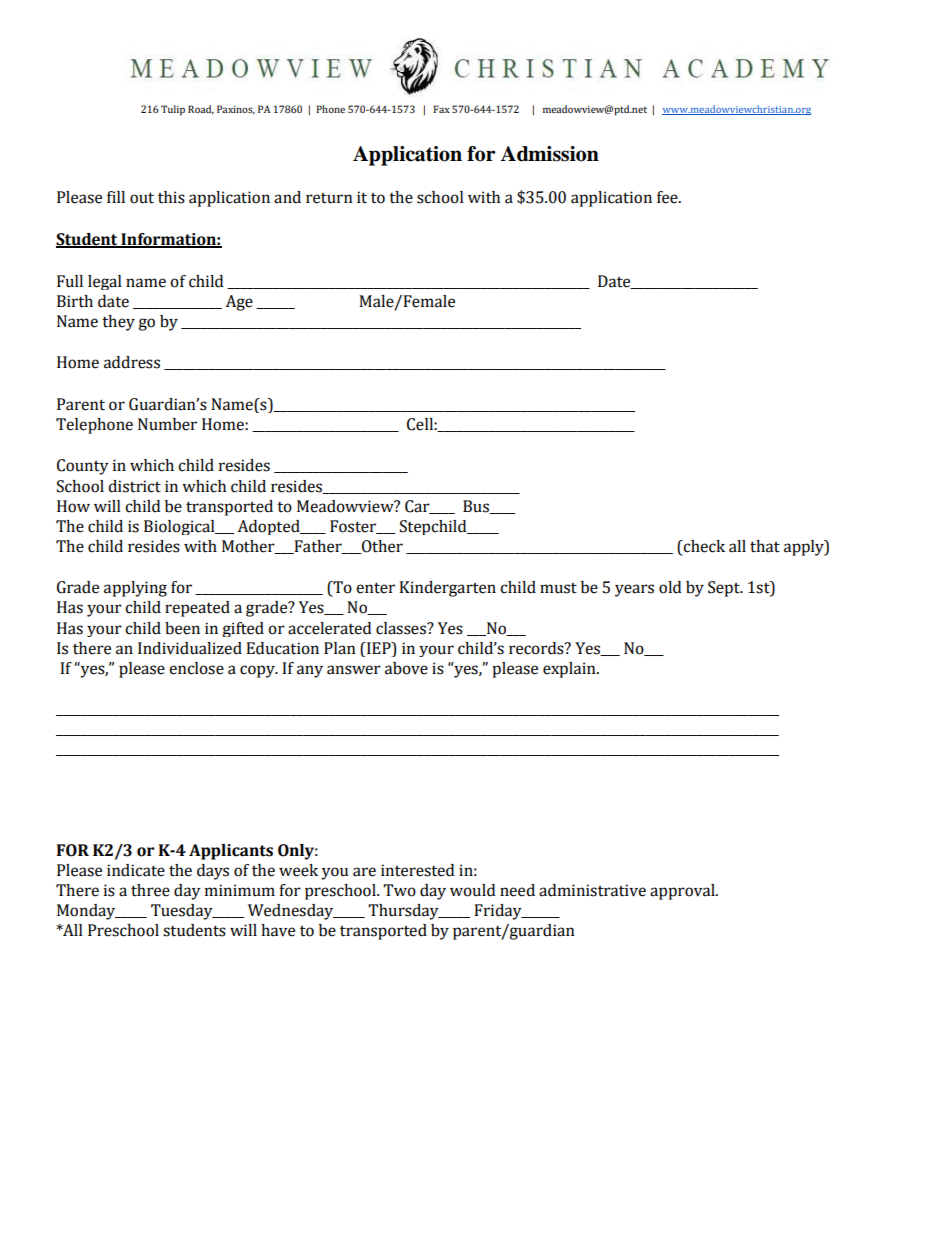  I want to click on Kindergarten, so click(447, 589).
